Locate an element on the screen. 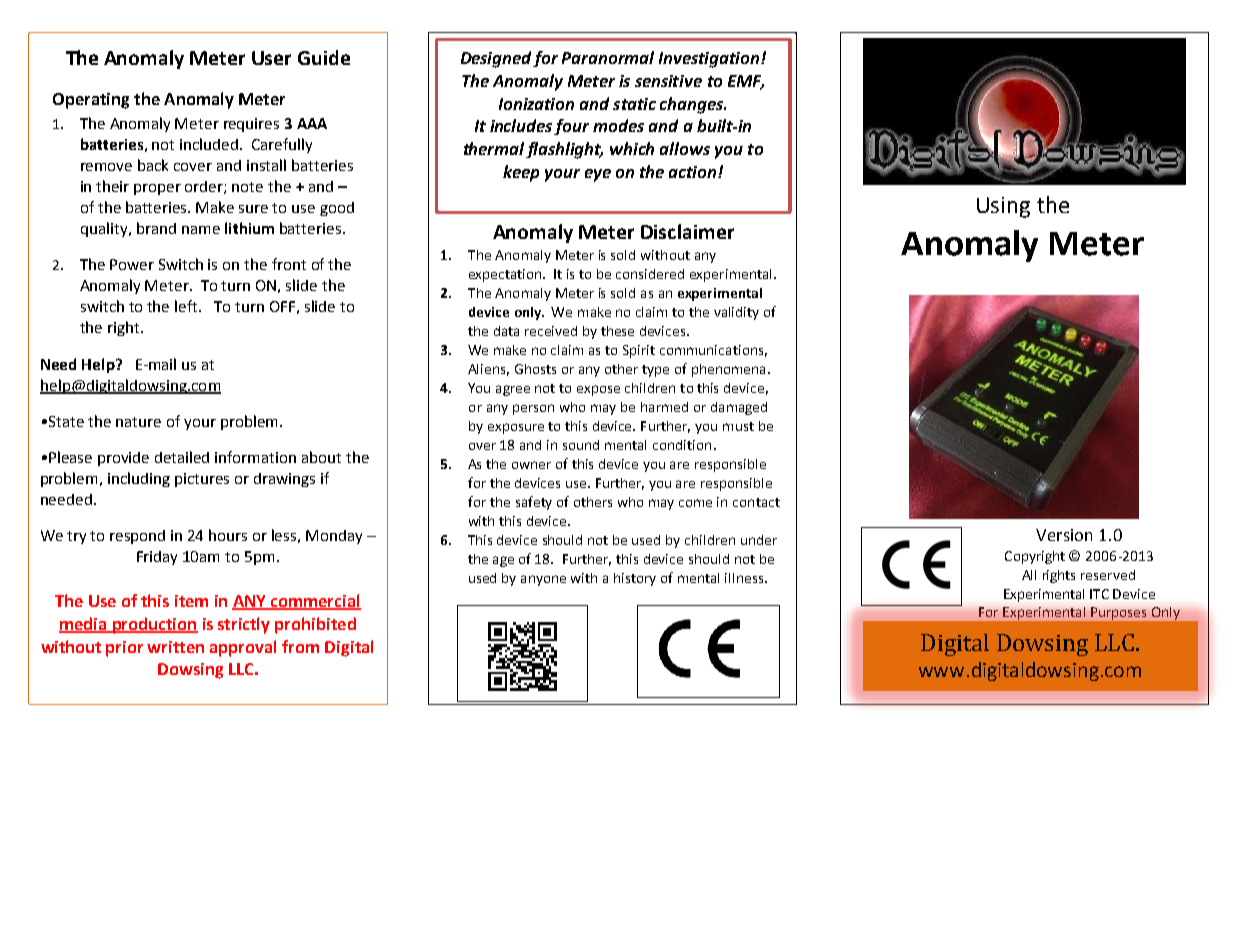 The height and width of the screenshot is (952, 1233). Spirit is located at coordinates (639, 351).
